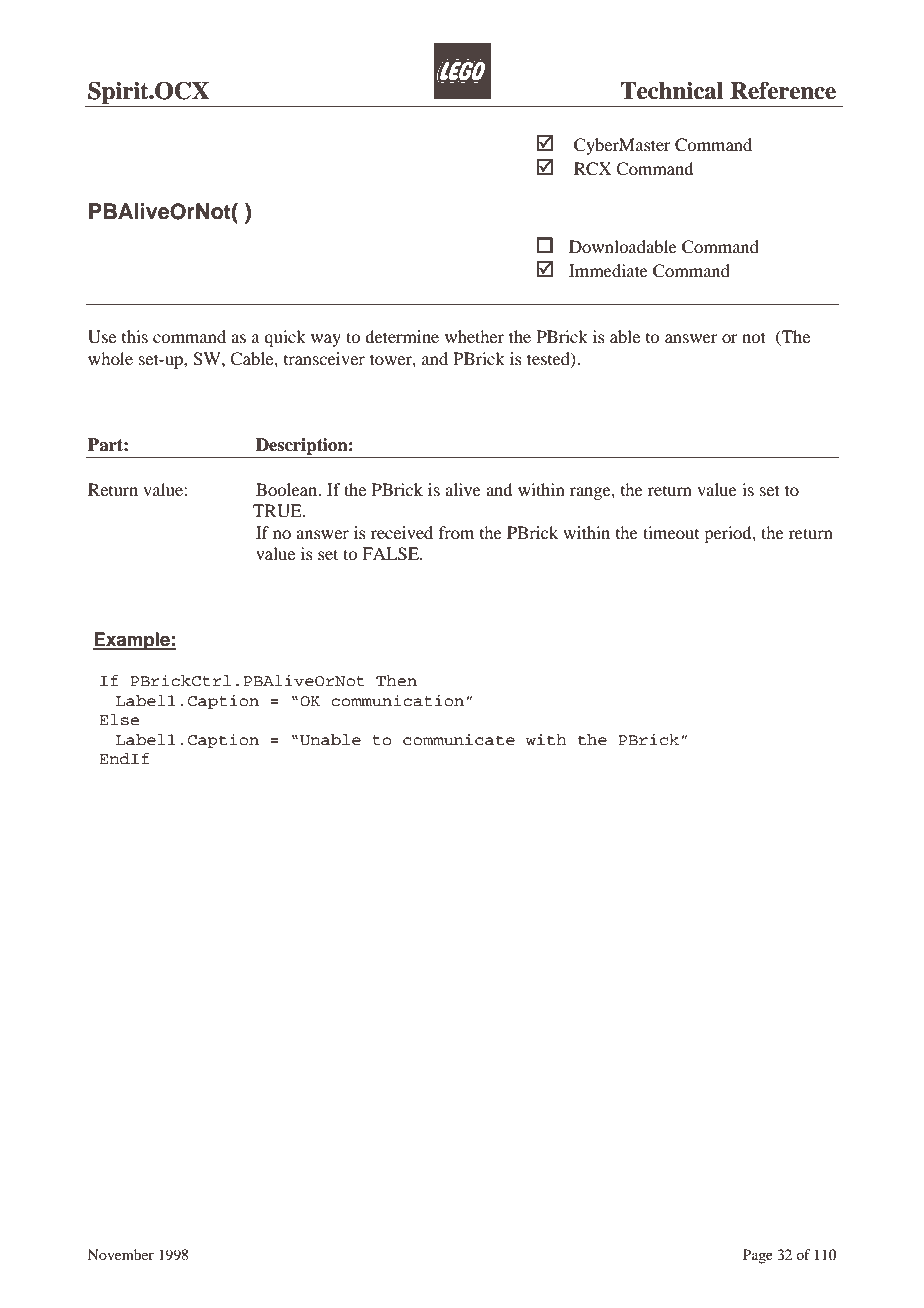  What do you see at coordinates (135, 336) in the screenshot?
I see `this` at bounding box center [135, 336].
